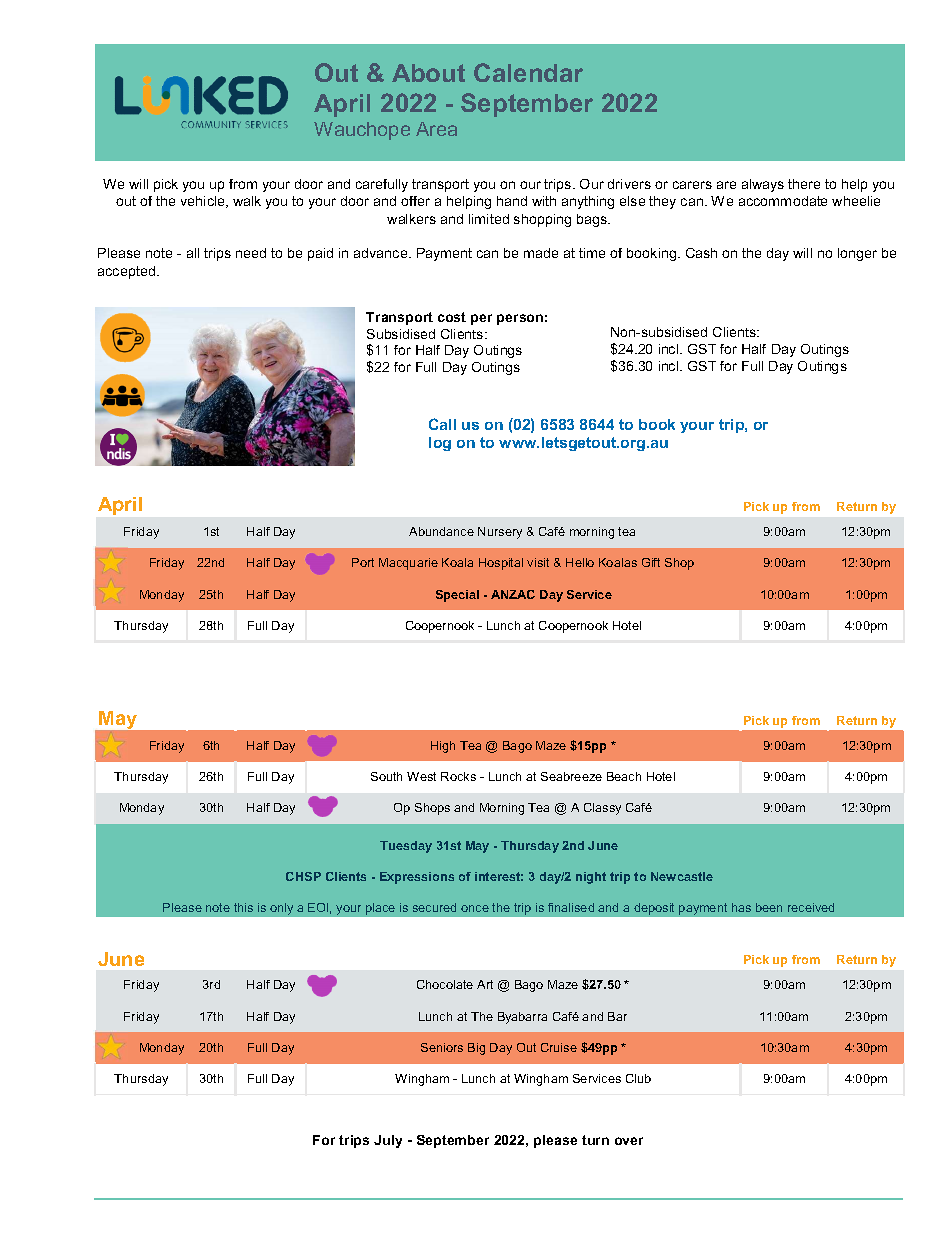  Describe the element at coordinates (243, 907) in the document. I see `this` at that location.
